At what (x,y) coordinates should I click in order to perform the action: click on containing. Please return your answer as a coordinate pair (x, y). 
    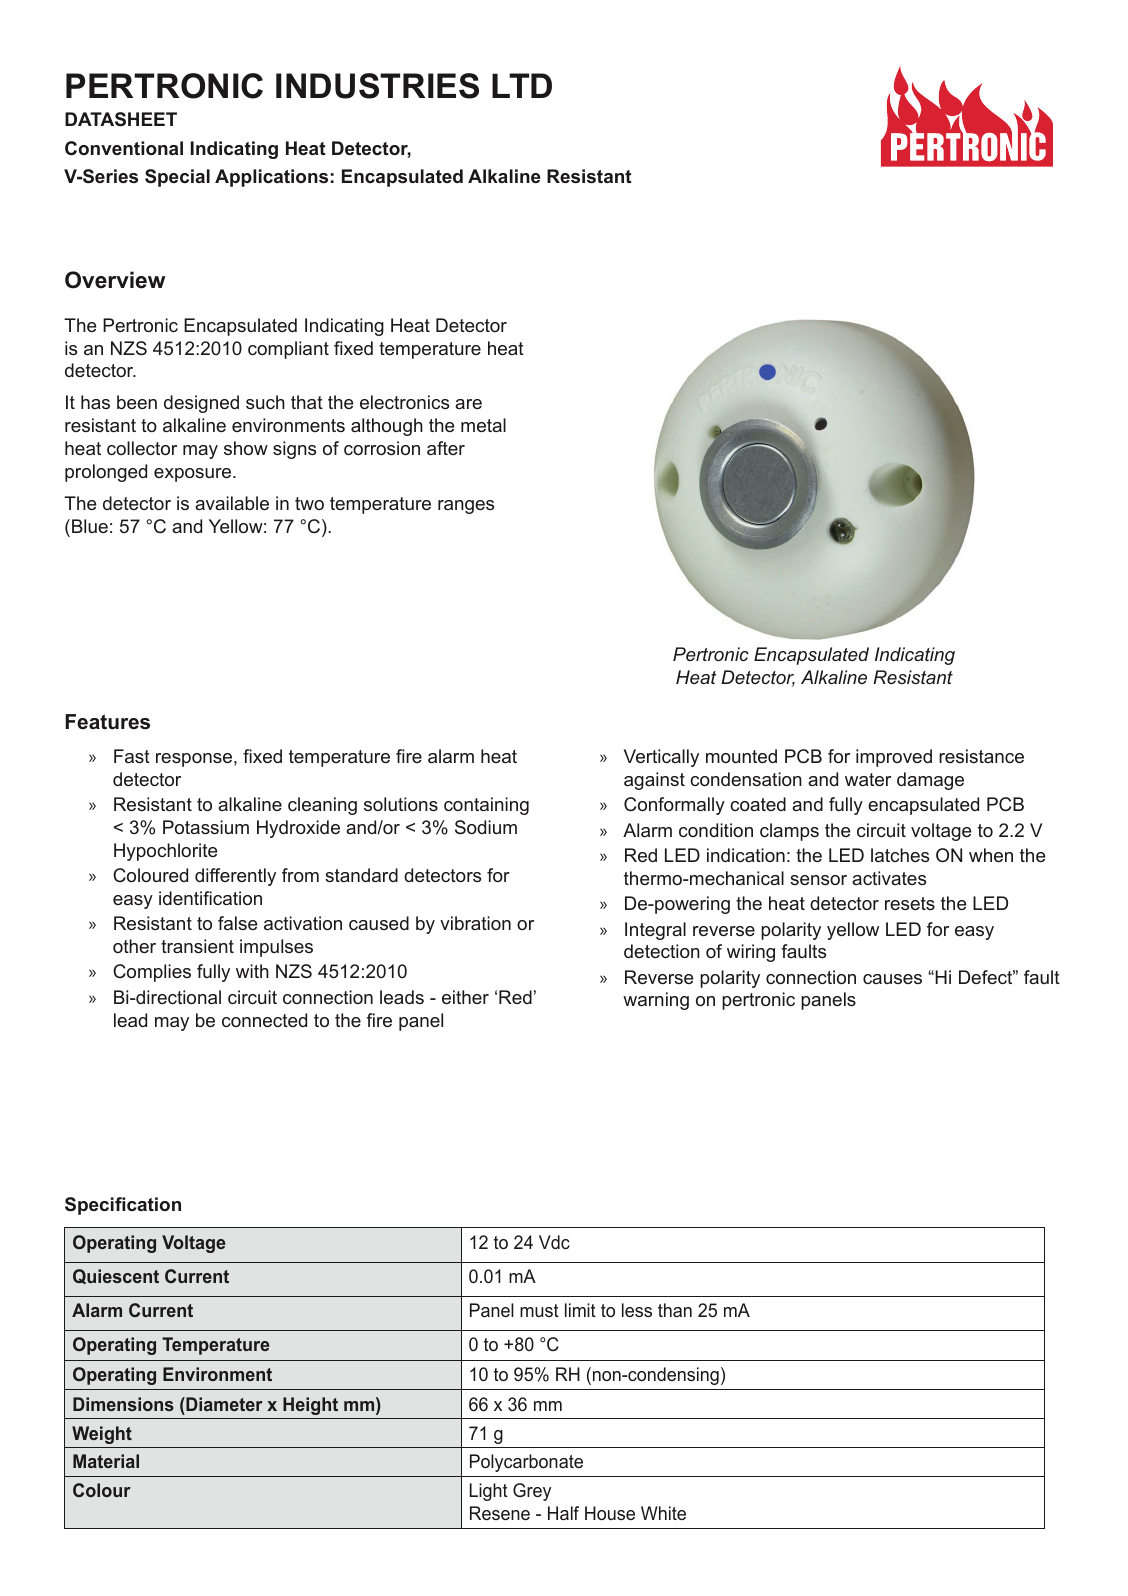
    Looking at the image, I should click on (486, 806).
